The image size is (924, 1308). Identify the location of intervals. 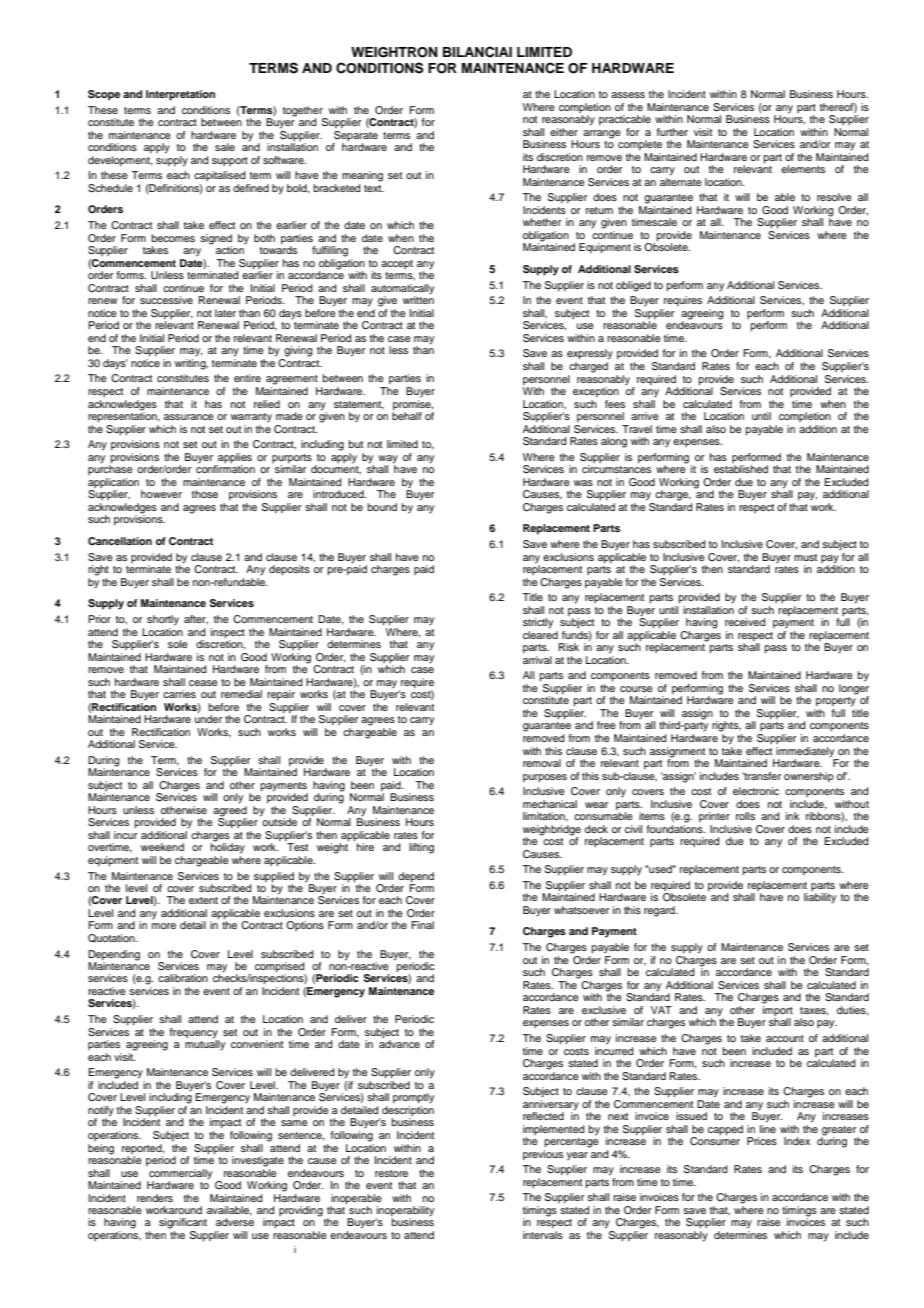
(543, 1235).
